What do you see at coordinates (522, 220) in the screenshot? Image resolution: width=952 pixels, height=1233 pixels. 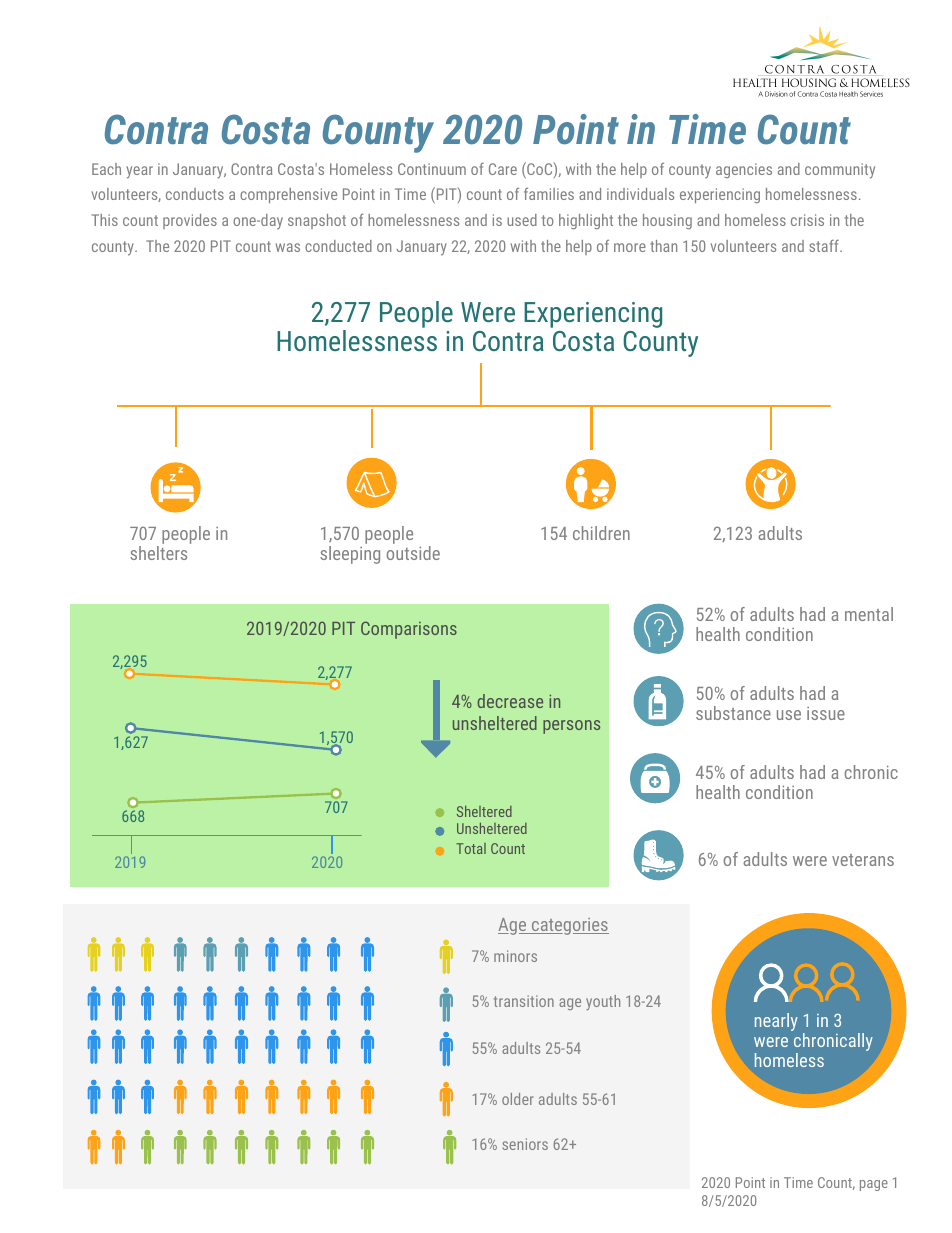 I see `used` at bounding box center [522, 220].
